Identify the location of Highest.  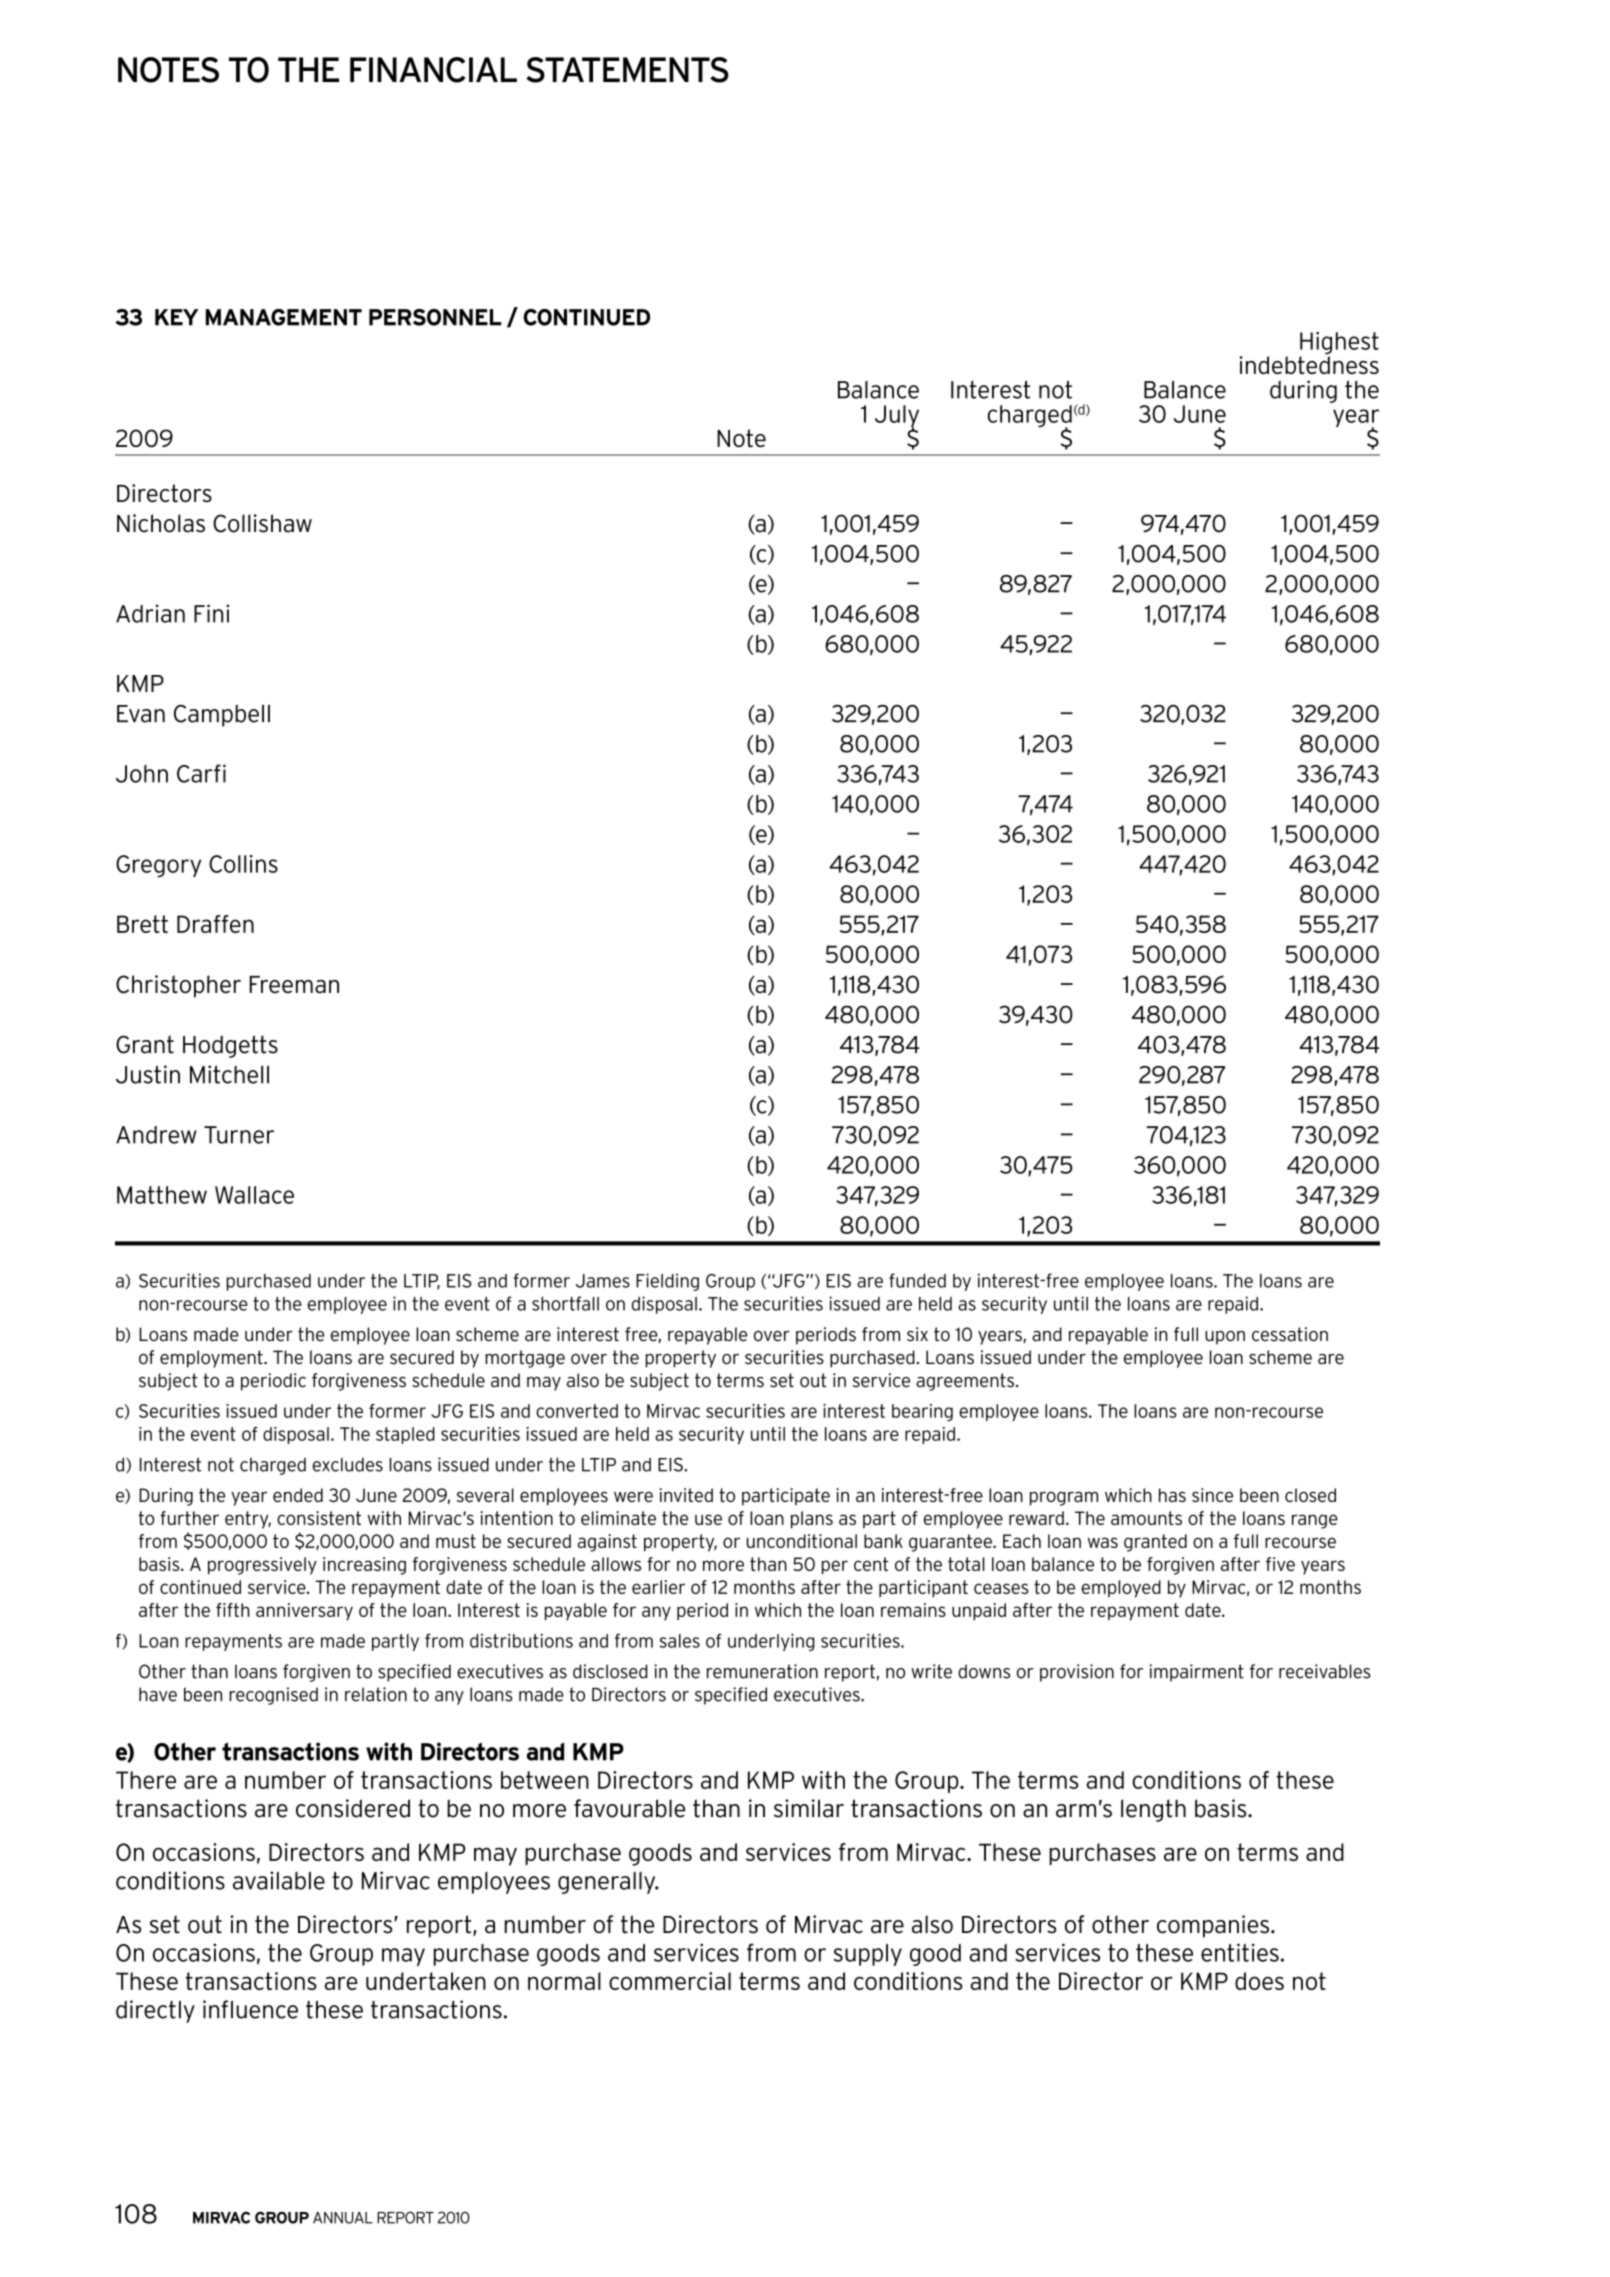
(1339, 344).
